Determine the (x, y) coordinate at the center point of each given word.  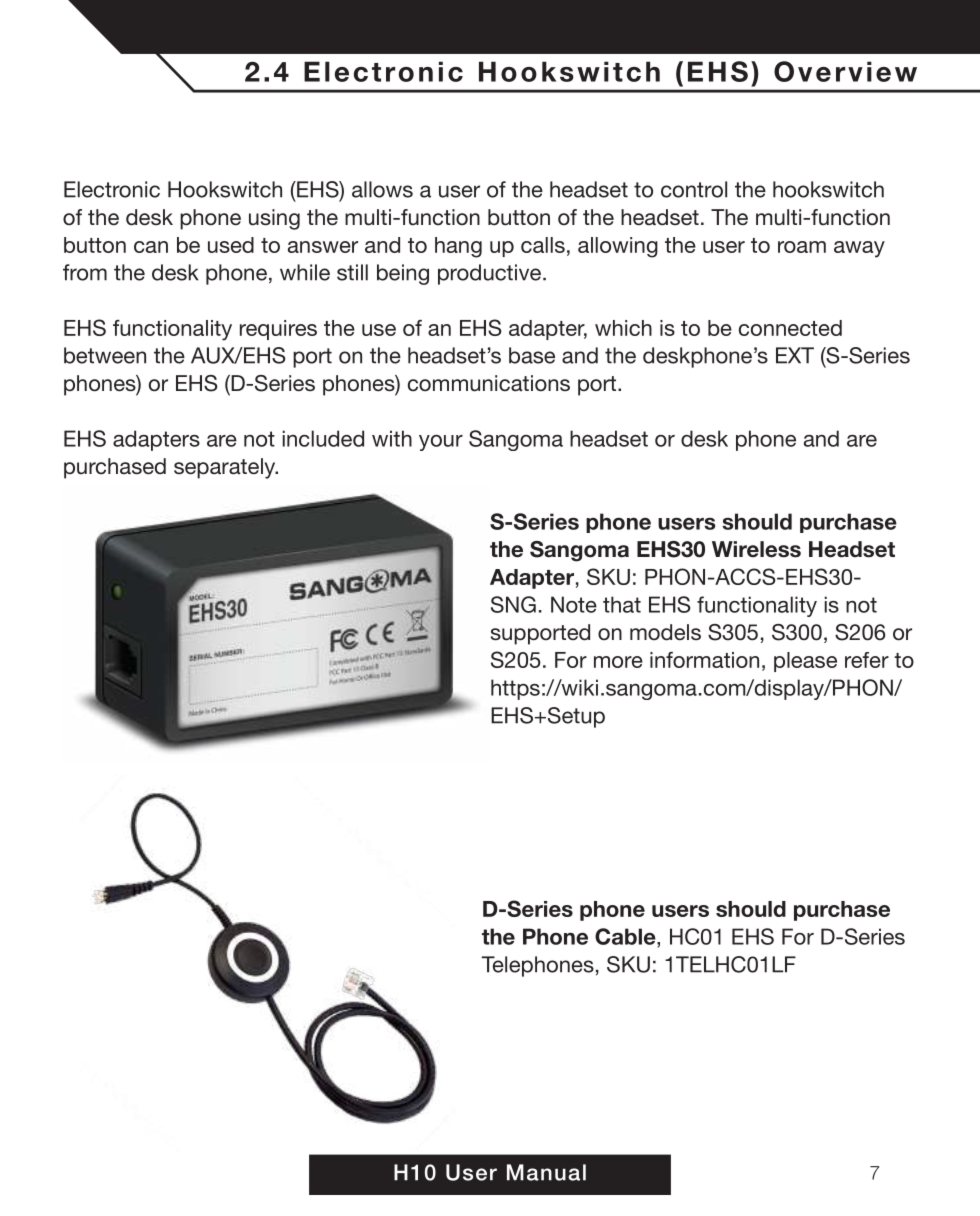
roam (802, 247)
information (704, 660)
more (618, 662)
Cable (626, 936)
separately (226, 468)
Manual (546, 1172)
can (151, 247)
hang (458, 247)
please (805, 662)
